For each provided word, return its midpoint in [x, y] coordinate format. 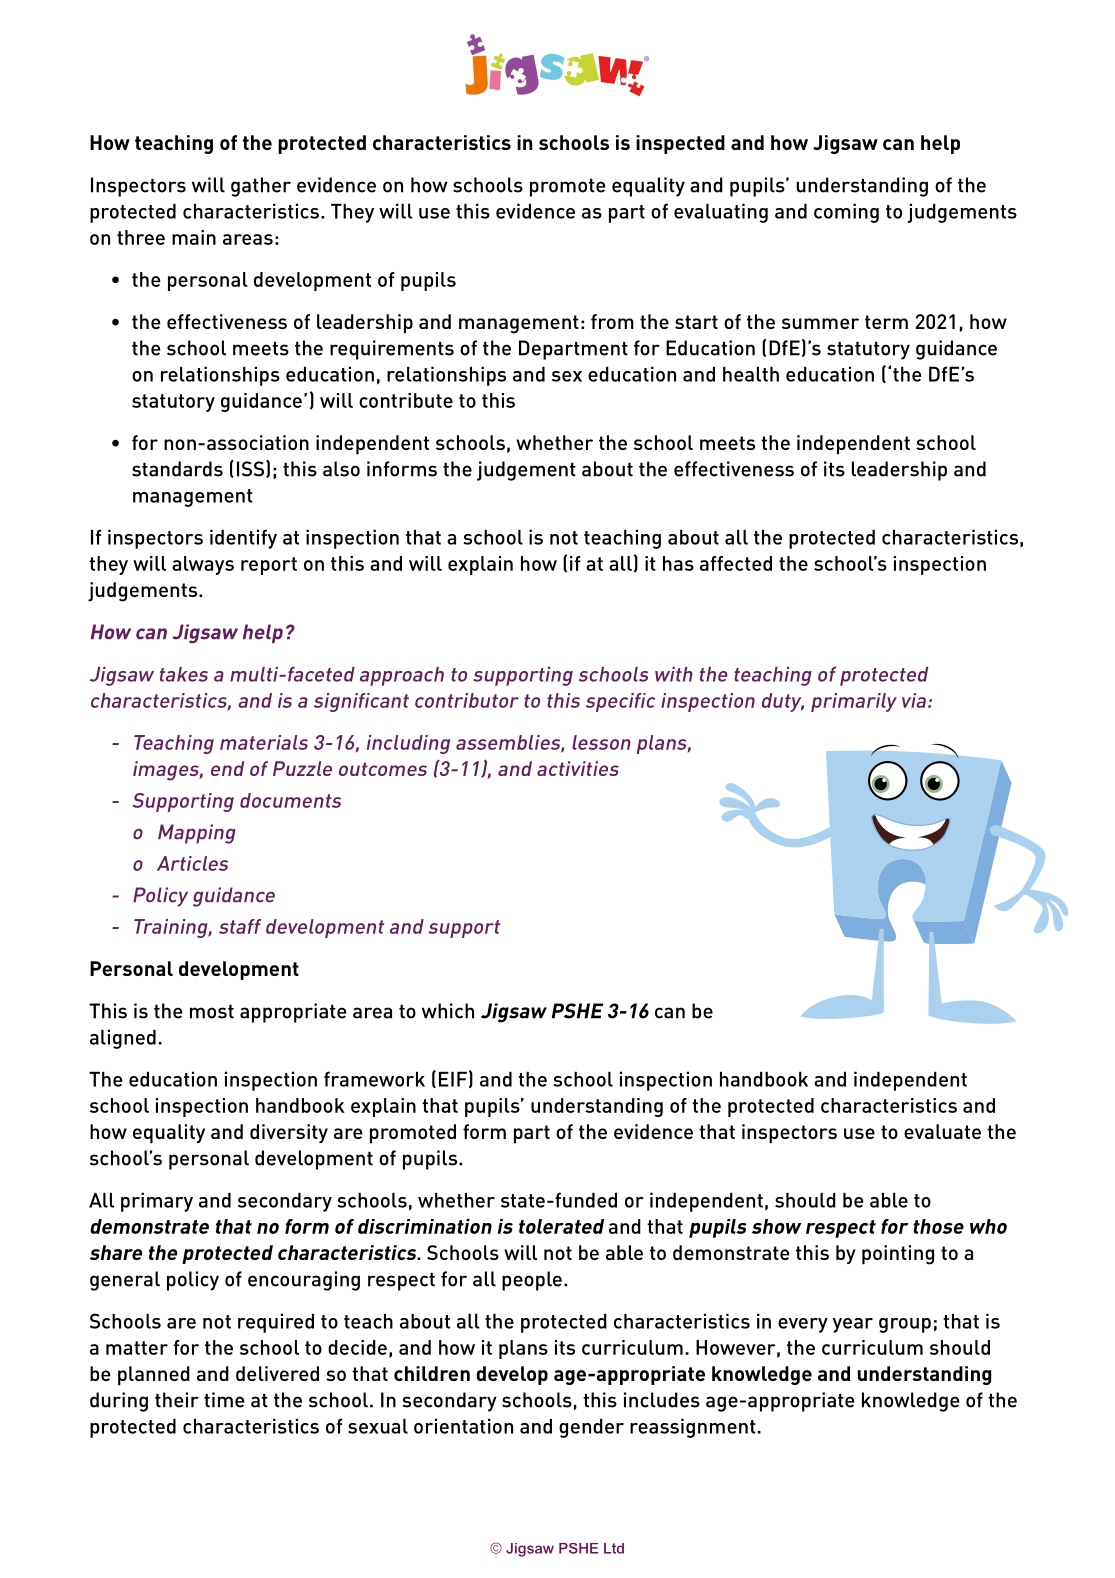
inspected [680, 144]
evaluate [942, 1131]
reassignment [693, 1428]
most [212, 1011]
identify [243, 539]
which [448, 1011]
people [532, 1281]
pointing [898, 1255]
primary [157, 1202]
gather [261, 187]
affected [736, 563]
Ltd [614, 1548]
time [224, 1400]
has [678, 563]
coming [846, 213]
